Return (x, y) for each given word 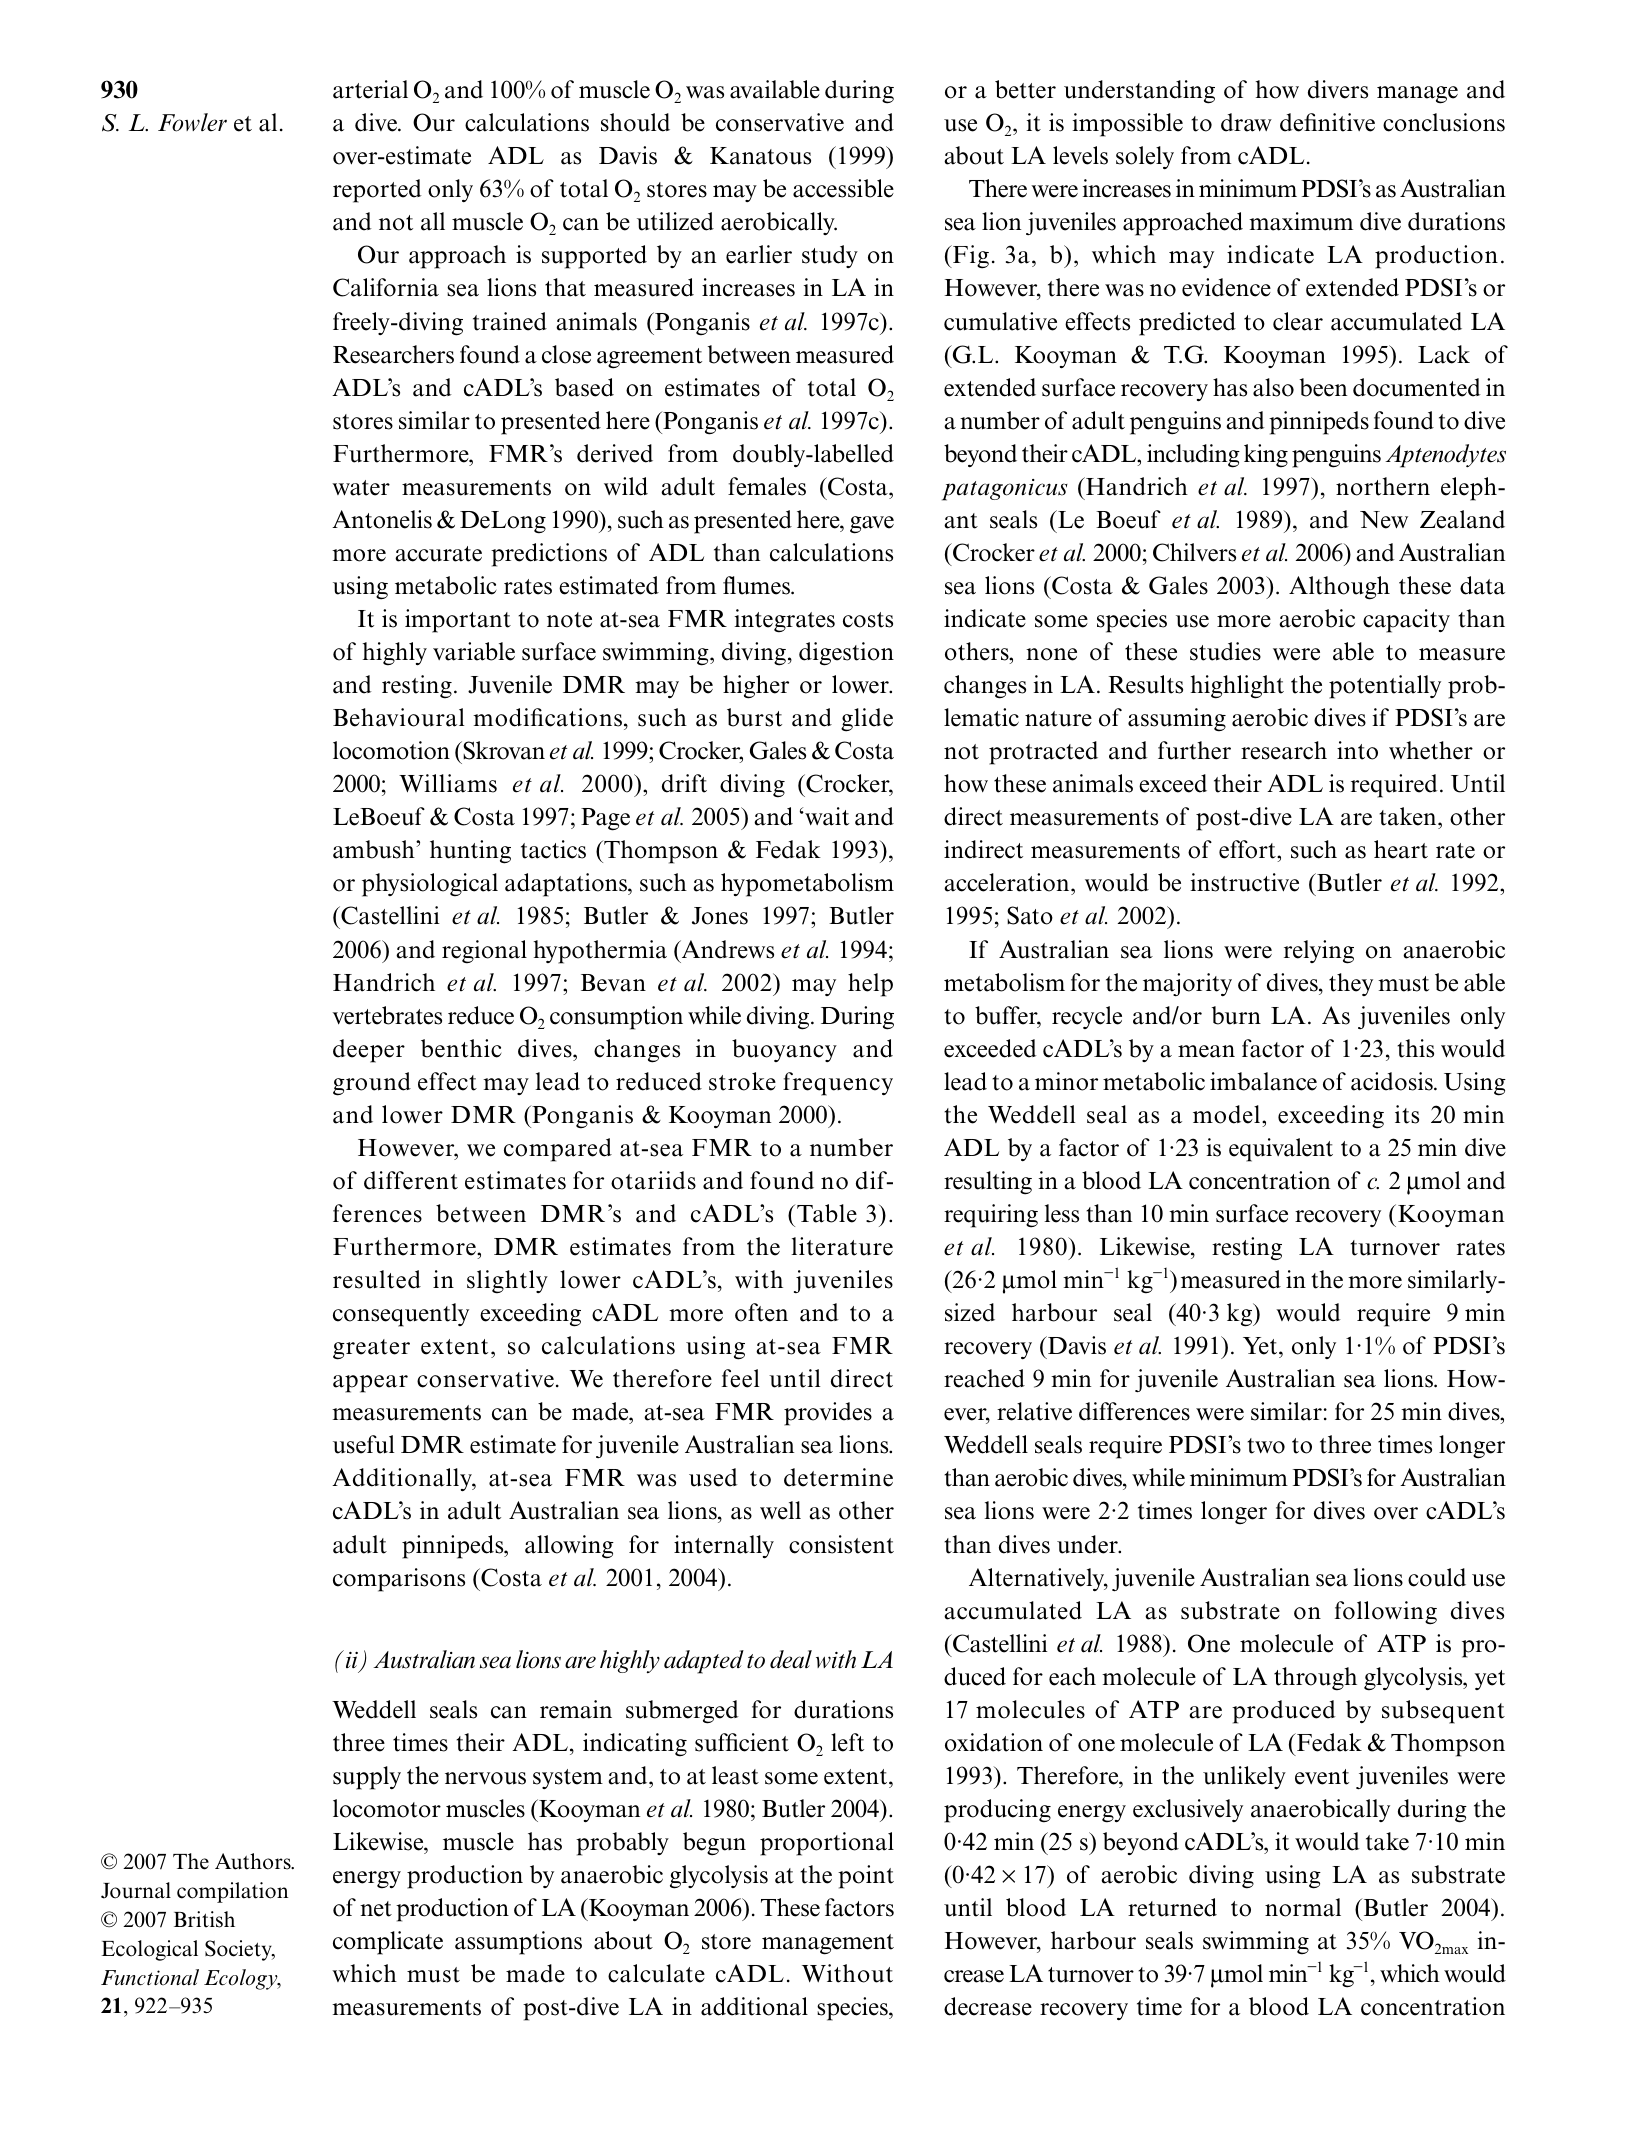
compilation (232, 1892)
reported (377, 191)
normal (1303, 1907)
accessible (843, 188)
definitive (1327, 122)
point (866, 1877)
